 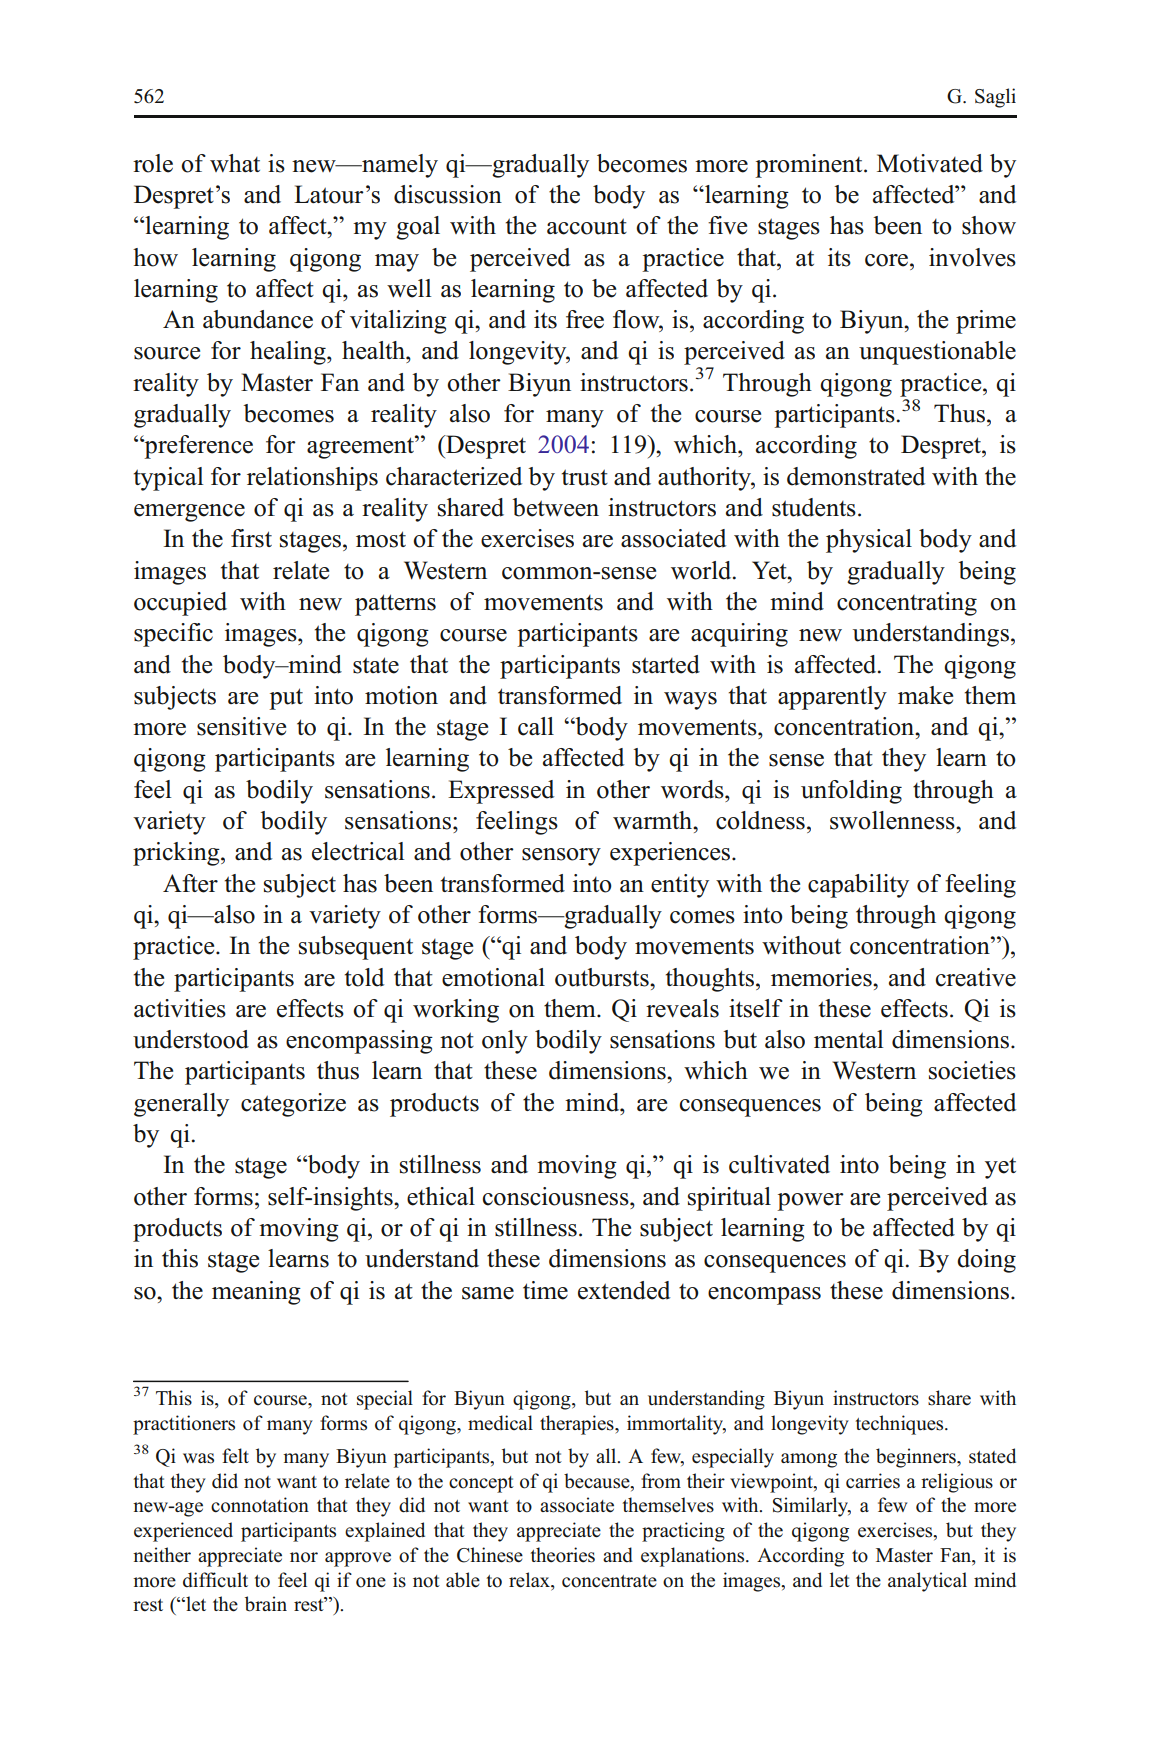 What do you see at coordinates (256, 1293) in the image?
I see `meaning` at bounding box center [256, 1293].
